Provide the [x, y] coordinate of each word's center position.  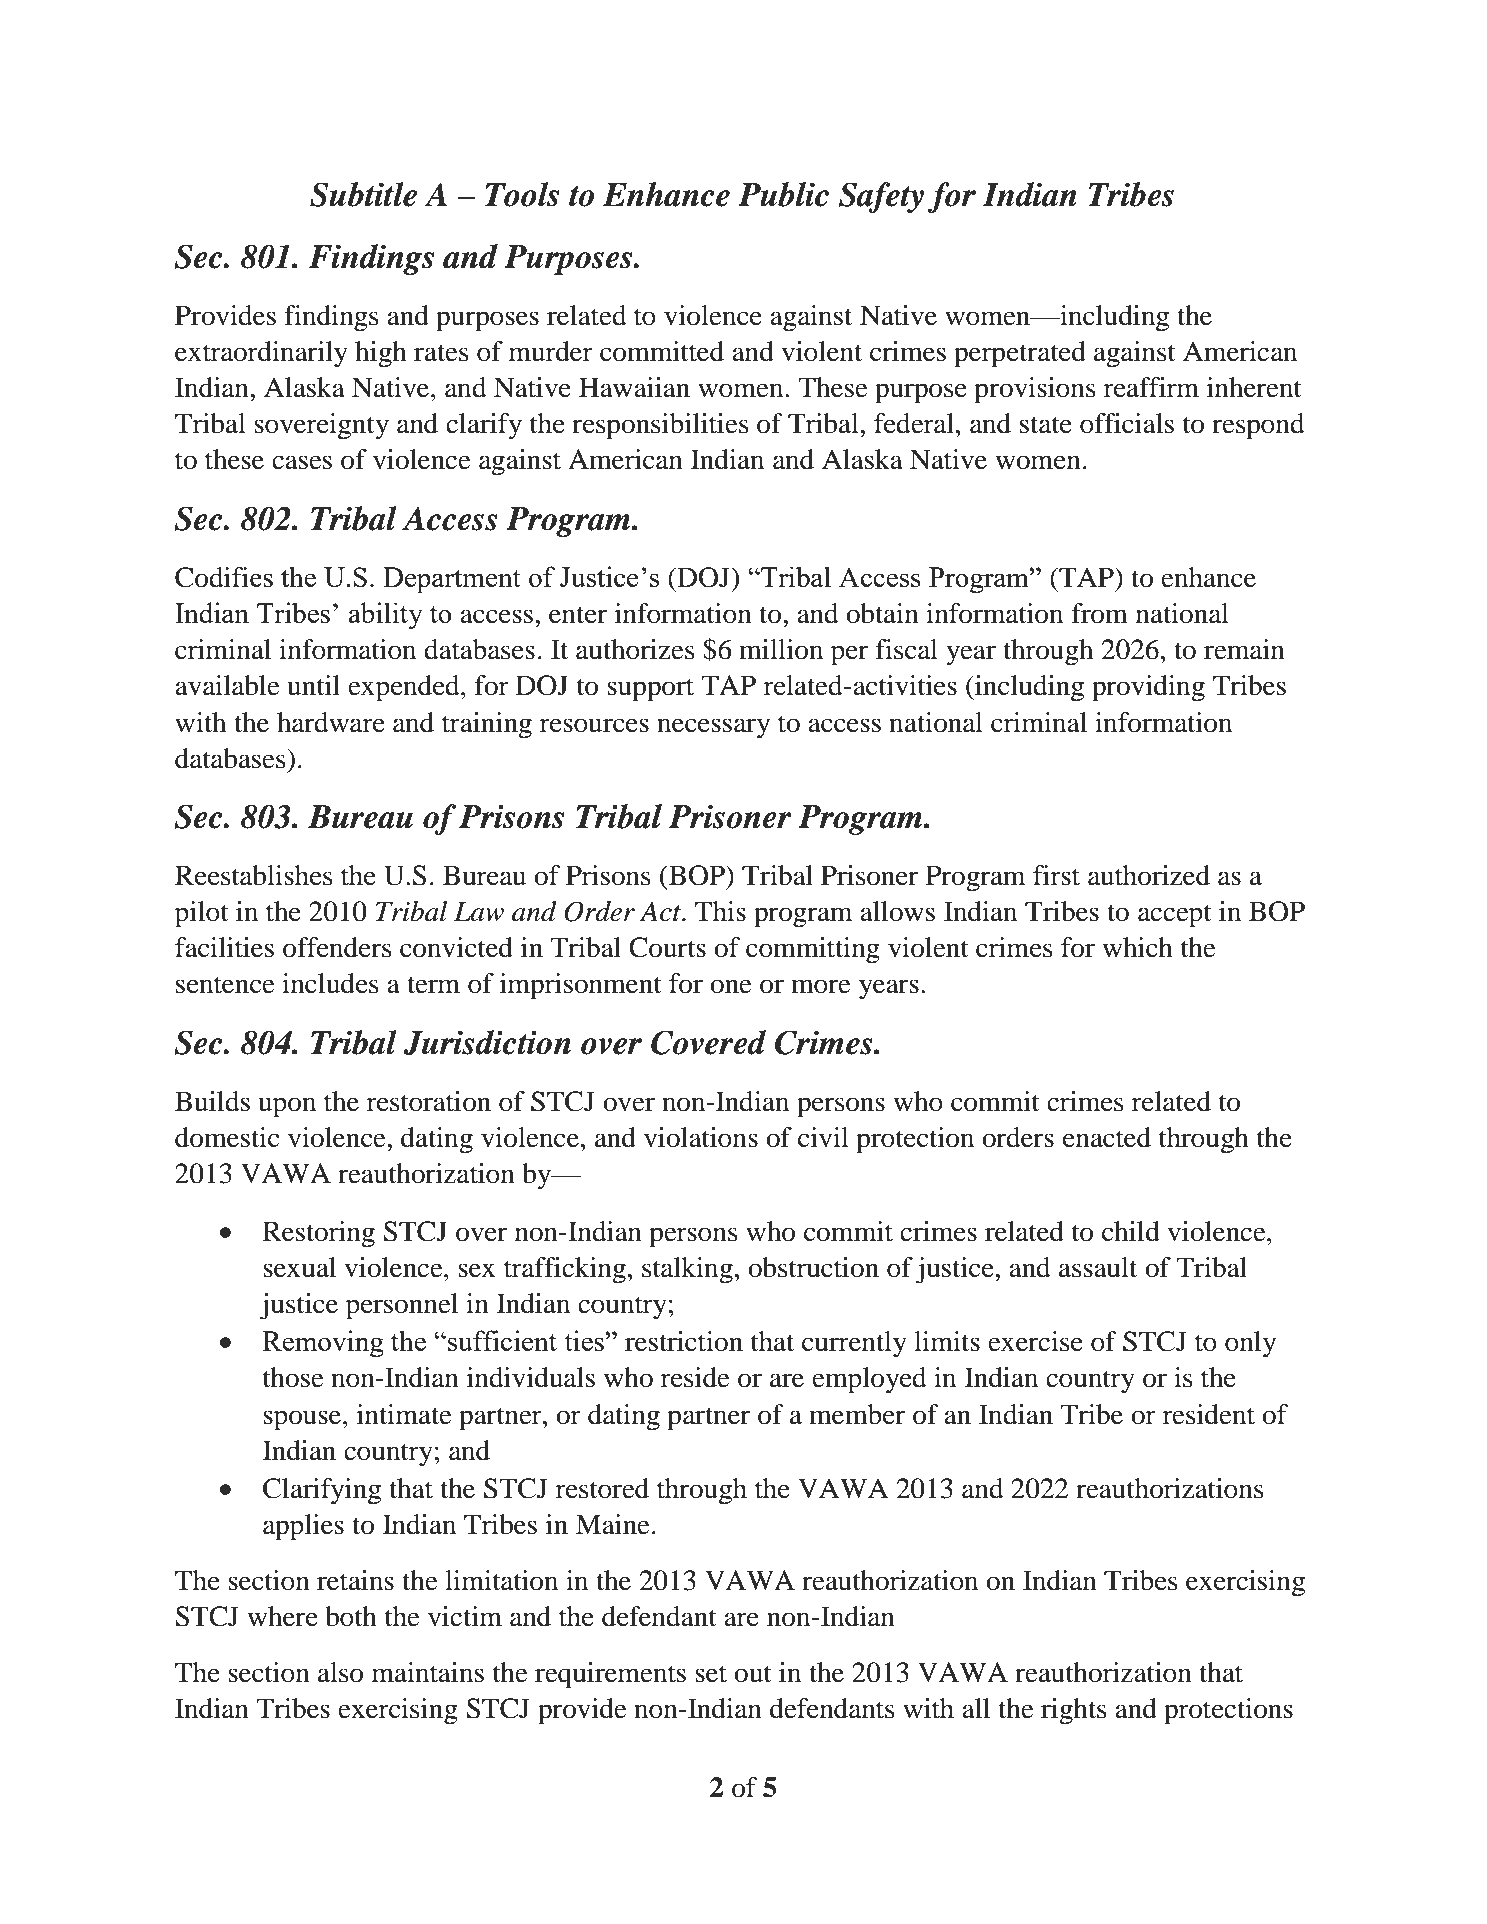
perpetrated [1020, 354]
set [711, 1674]
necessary [713, 728]
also [340, 1672]
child [1131, 1231]
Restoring [319, 1234]
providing [1148, 688]
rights [1074, 1711]
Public [783, 194]
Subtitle [363, 194]
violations [701, 1137]
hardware [331, 722]
